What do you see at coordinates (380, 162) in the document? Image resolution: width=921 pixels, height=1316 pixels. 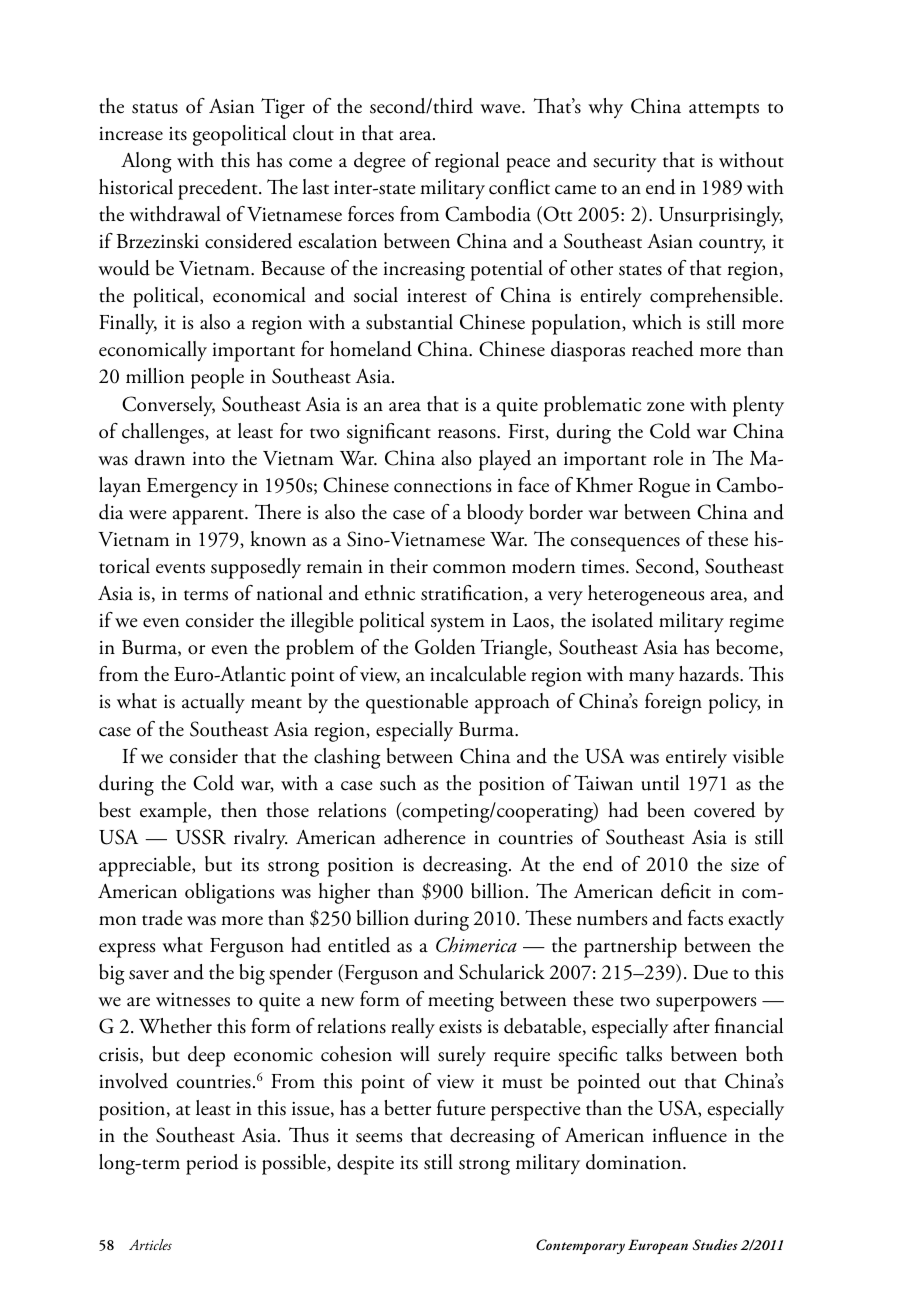 I see `degree` at bounding box center [380, 162].
